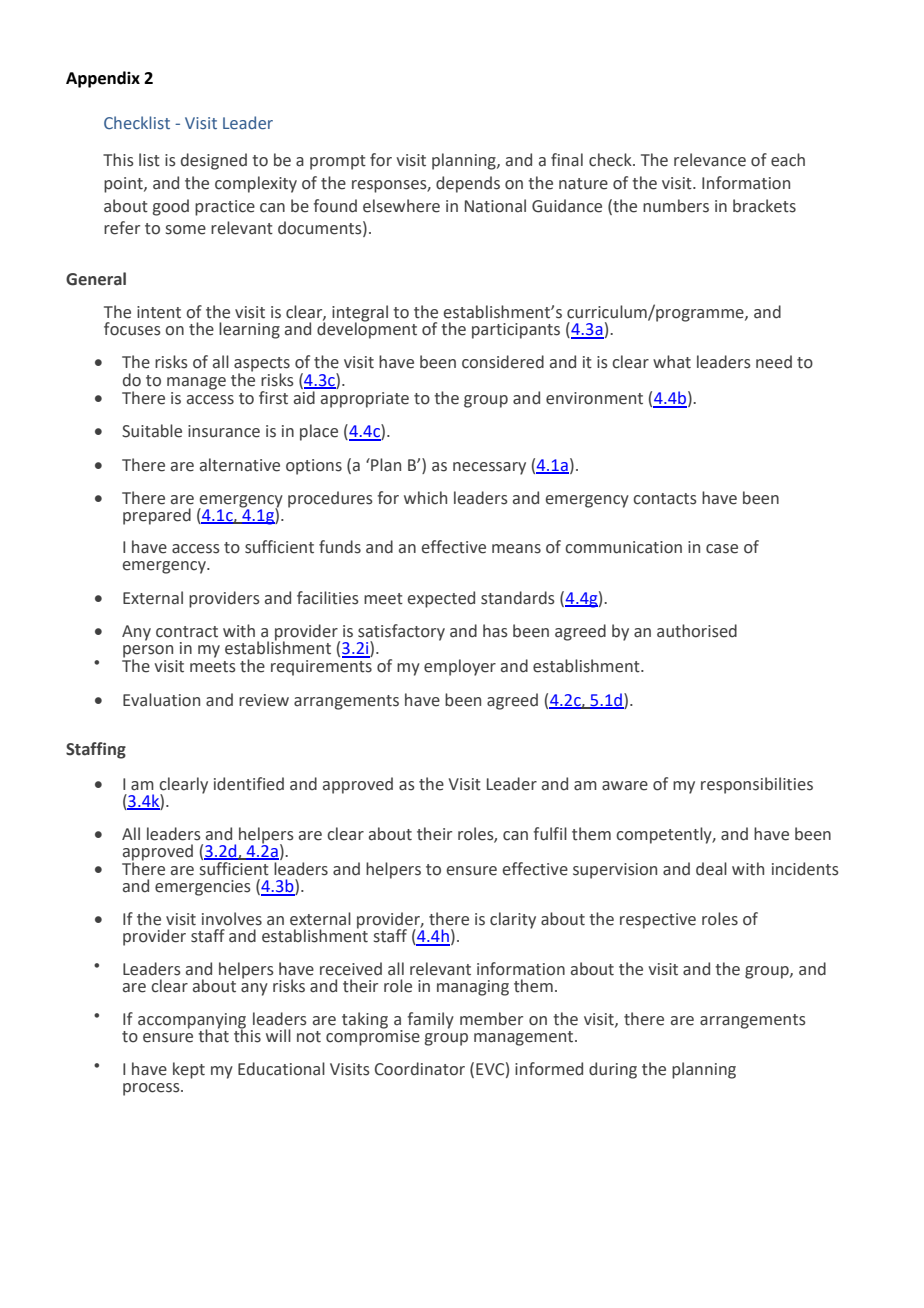  Describe the element at coordinates (189, 1070) in the screenshot. I see `kept` at that location.
